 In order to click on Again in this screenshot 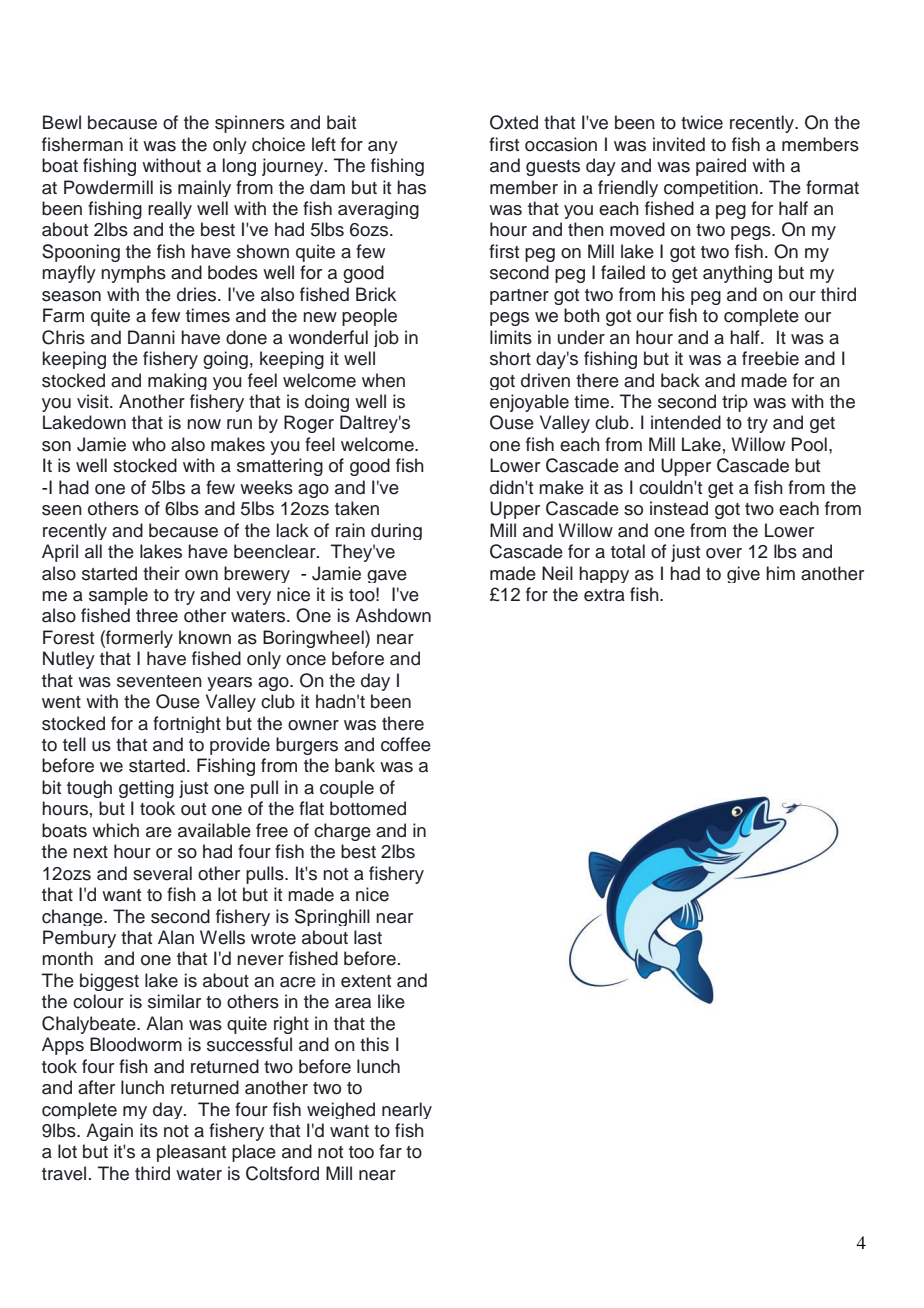, I will do `click(109, 1132)`.
